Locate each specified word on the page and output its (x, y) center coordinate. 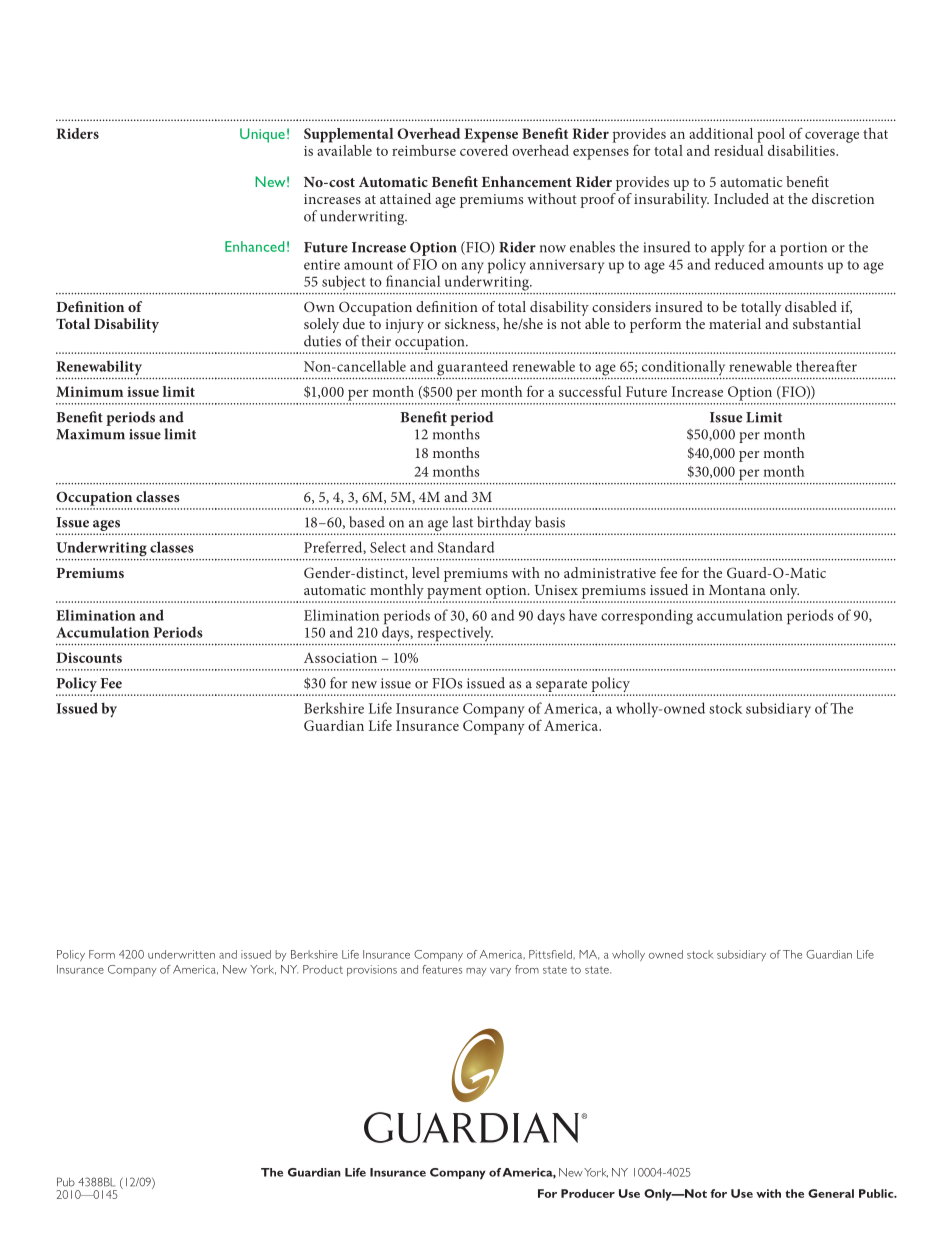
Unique (262, 135)
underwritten (181, 954)
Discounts (89, 657)
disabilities (802, 150)
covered (484, 149)
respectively (455, 634)
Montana (737, 590)
